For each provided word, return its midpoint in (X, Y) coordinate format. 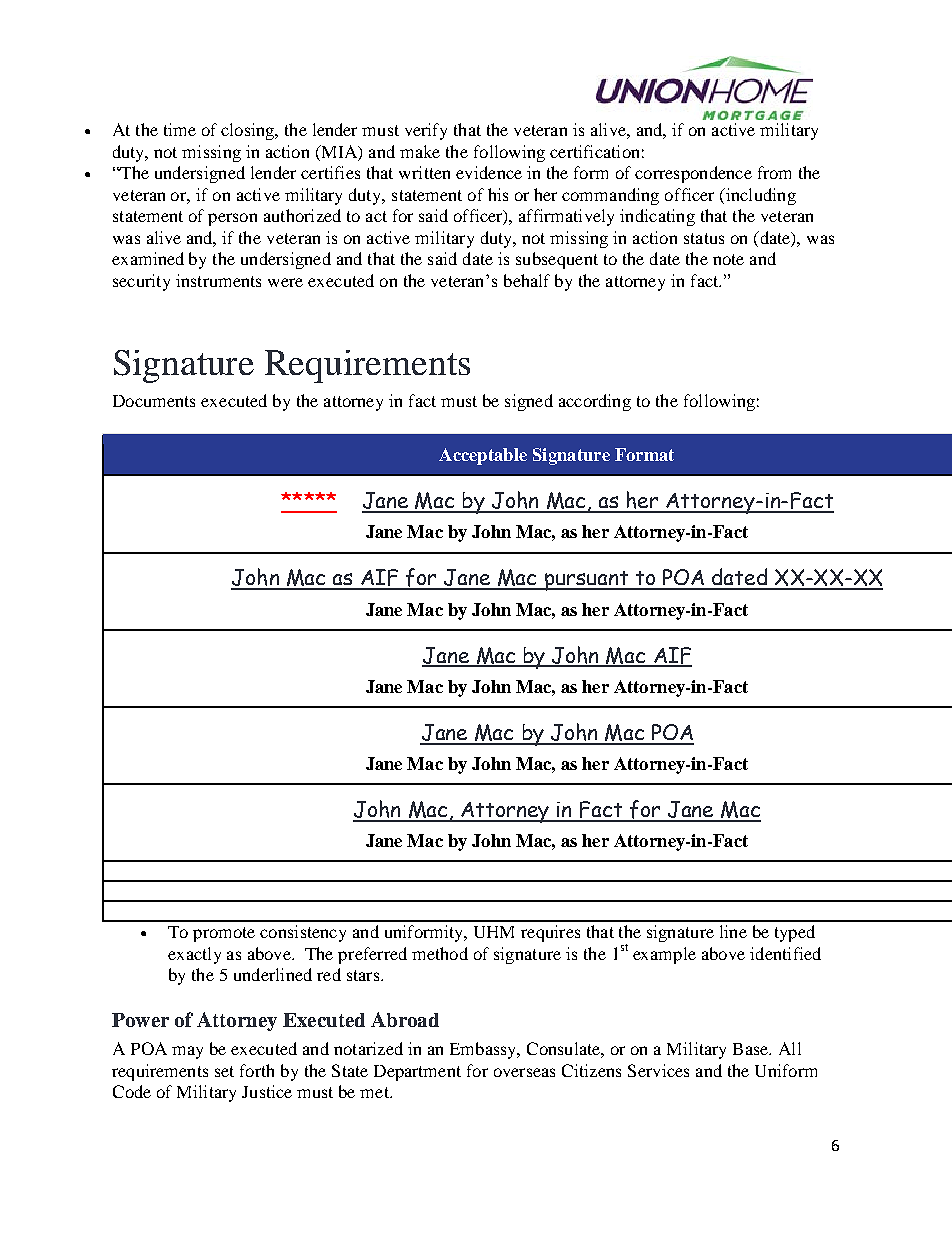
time (180, 129)
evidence (489, 172)
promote (224, 934)
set (224, 1071)
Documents (154, 401)
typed (795, 933)
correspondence (693, 174)
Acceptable (483, 456)
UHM (494, 932)
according (595, 402)
